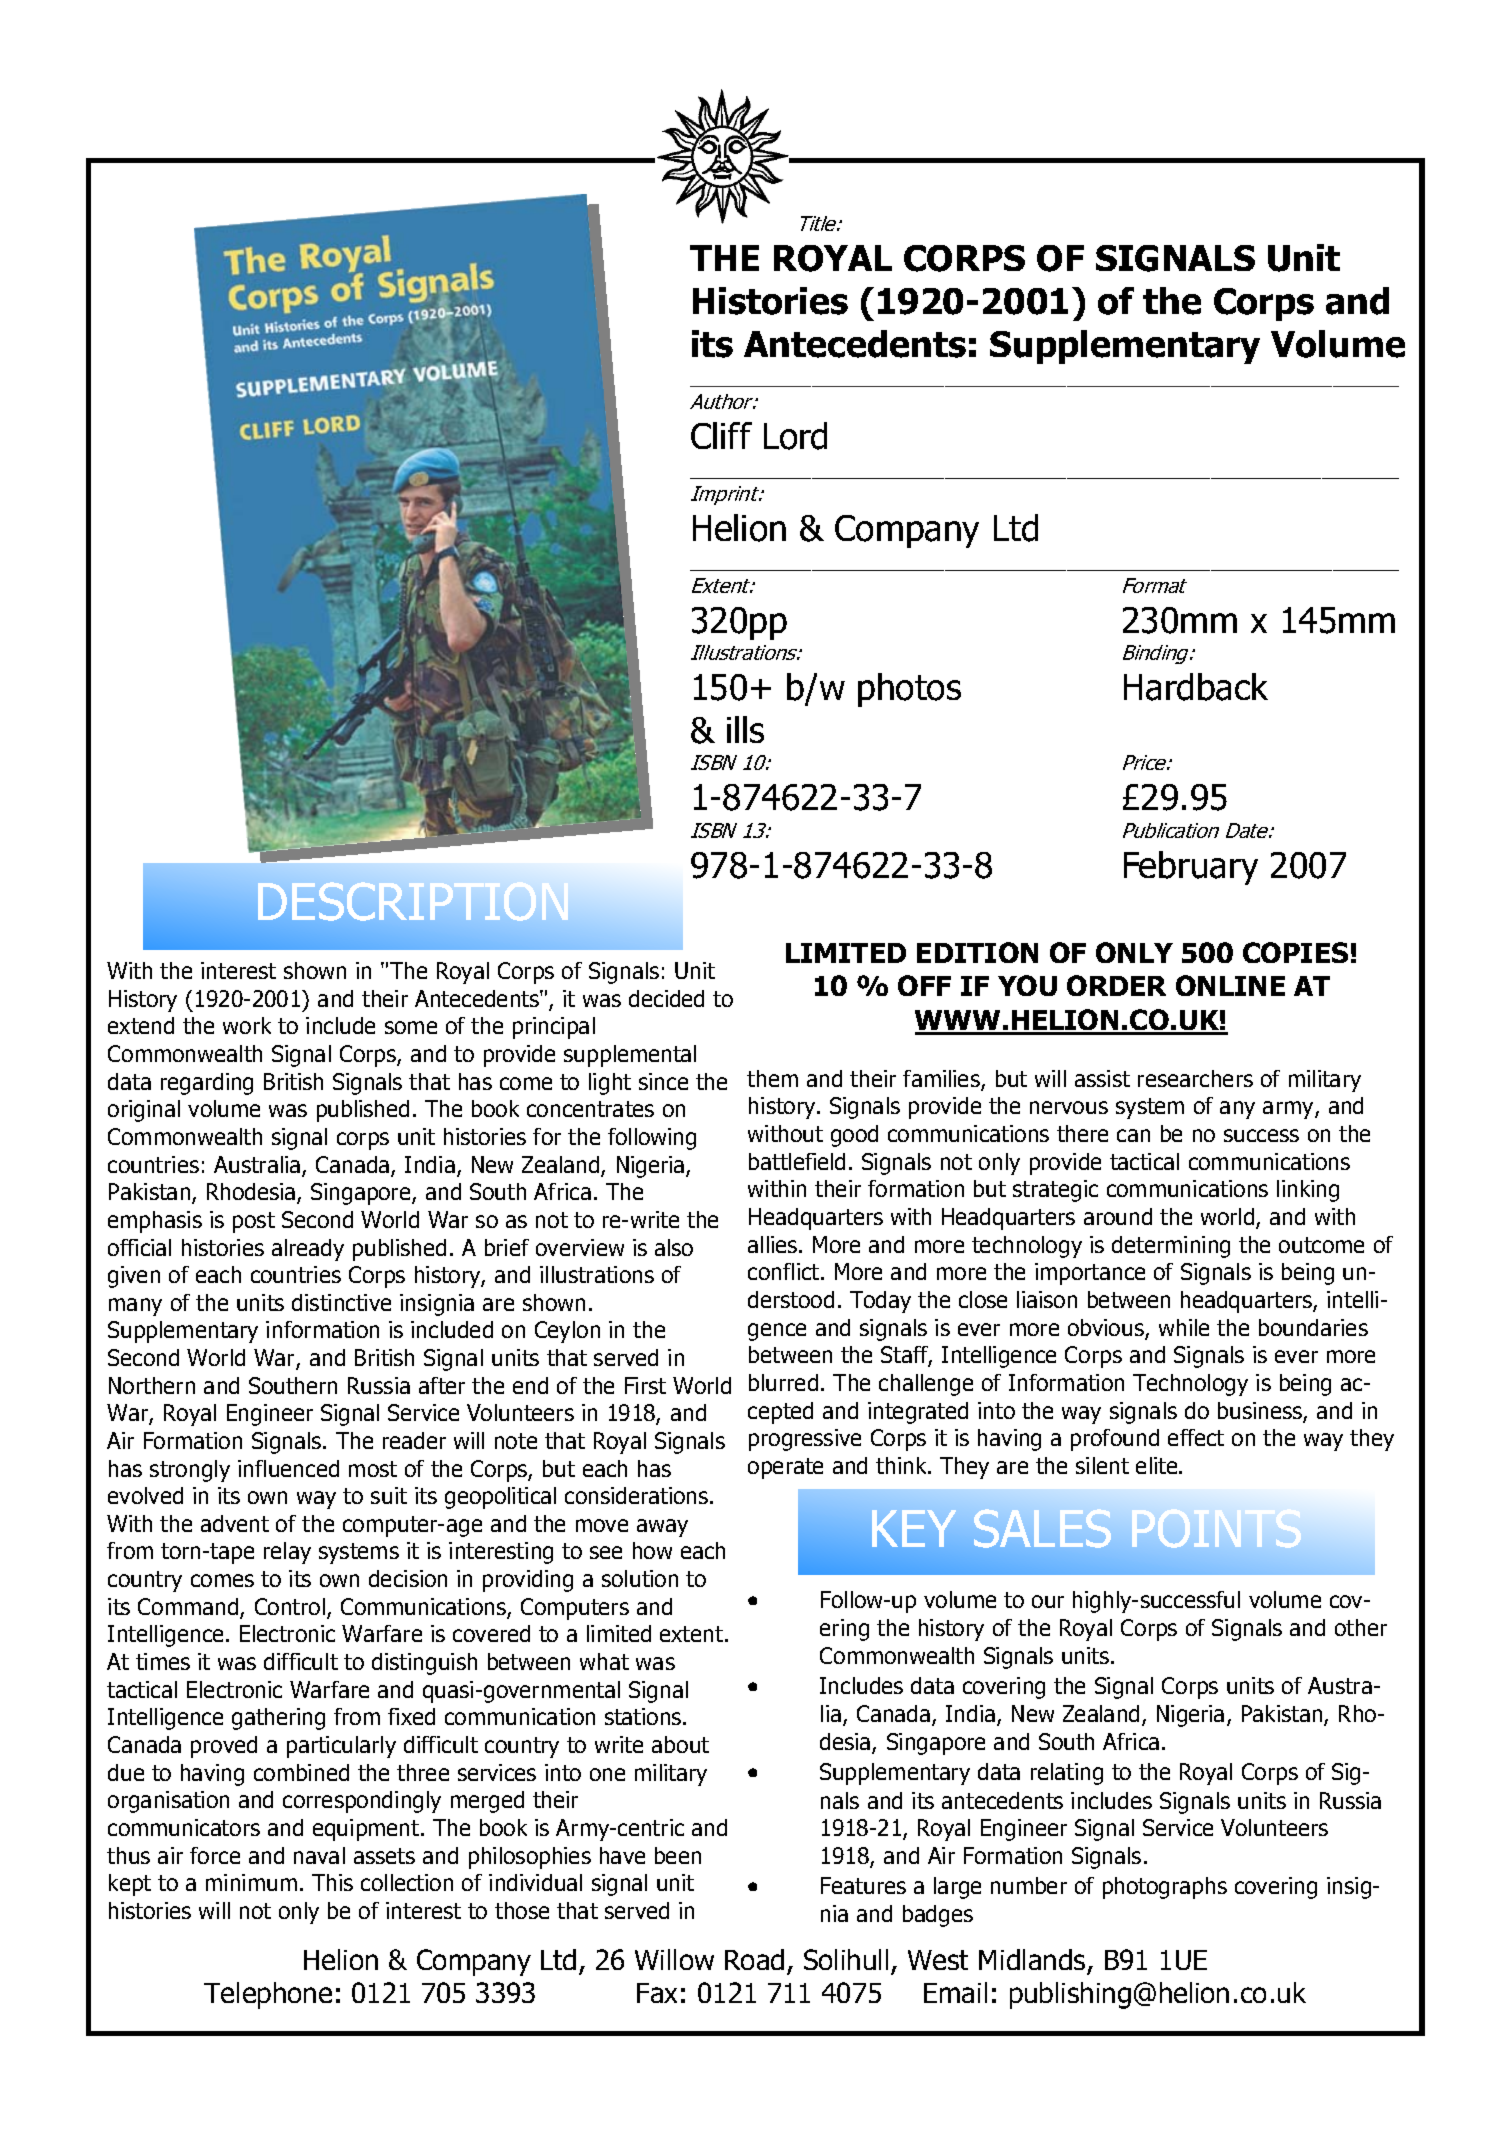 This document has height=2137, width=1510. Describe the element at coordinates (785, 1468) in the document. I see `operate` at that location.
